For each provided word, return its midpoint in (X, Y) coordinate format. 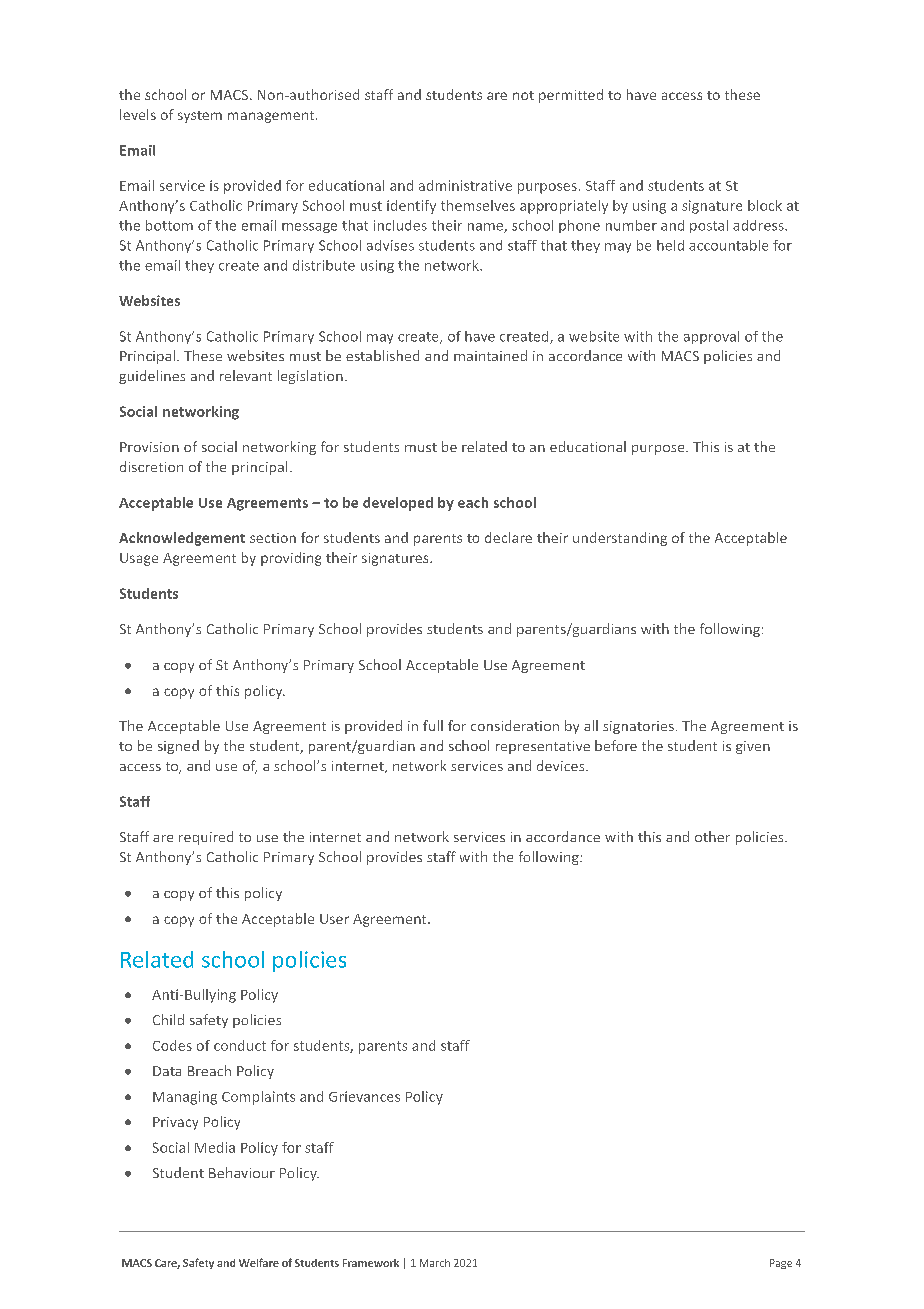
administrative (465, 185)
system (200, 117)
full (433, 725)
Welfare (259, 1262)
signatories (638, 727)
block (765, 205)
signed (178, 747)
